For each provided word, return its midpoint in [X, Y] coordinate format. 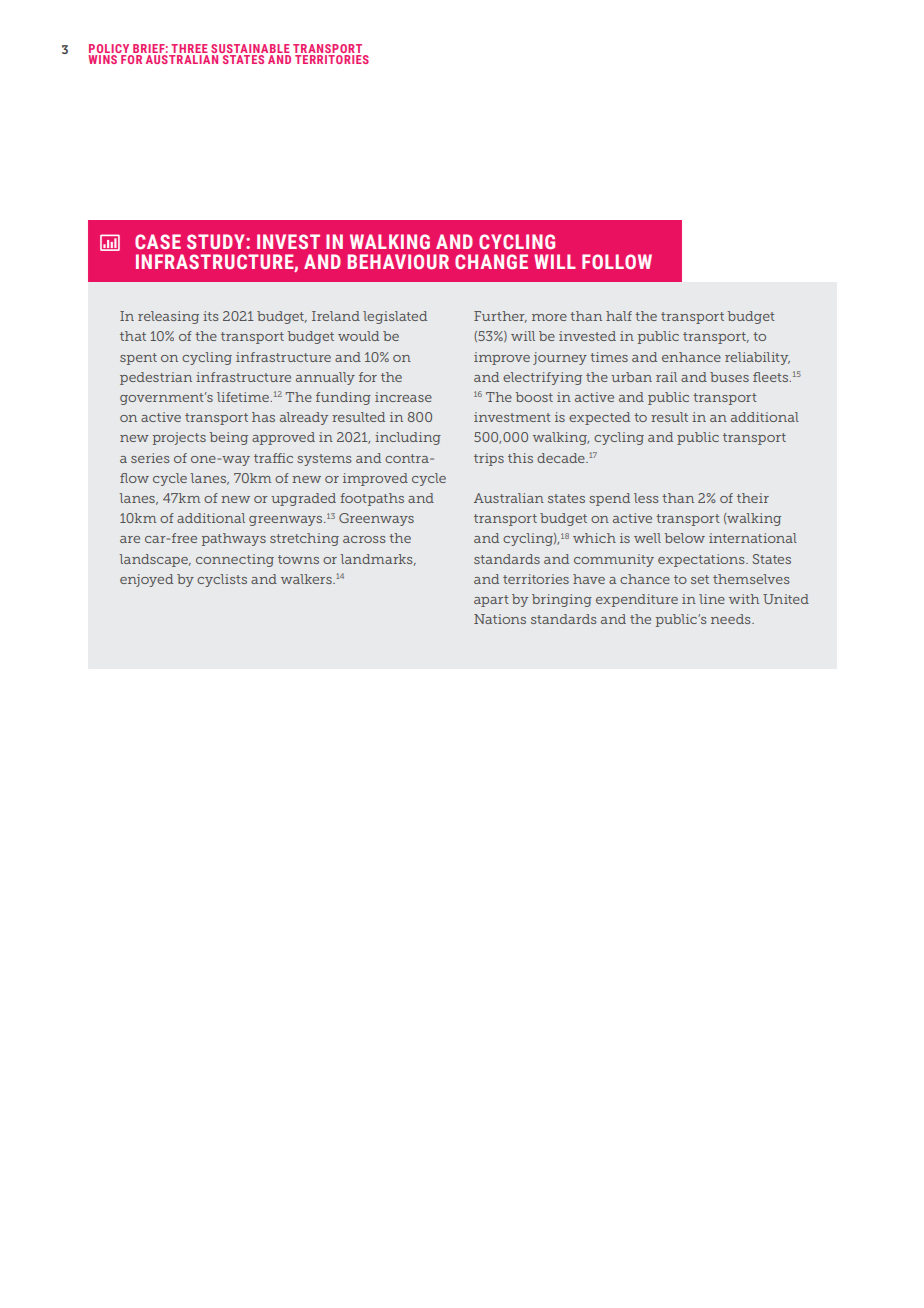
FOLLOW [617, 261]
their [753, 498]
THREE [188, 50]
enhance [691, 357]
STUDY [217, 241]
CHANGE [491, 261]
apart [491, 601]
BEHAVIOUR [398, 261]
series [150, 458]
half [619, 316]
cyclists [222, 580]
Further [500, 317]
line [712, 599]
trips [489, 459]
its [211, 316]
